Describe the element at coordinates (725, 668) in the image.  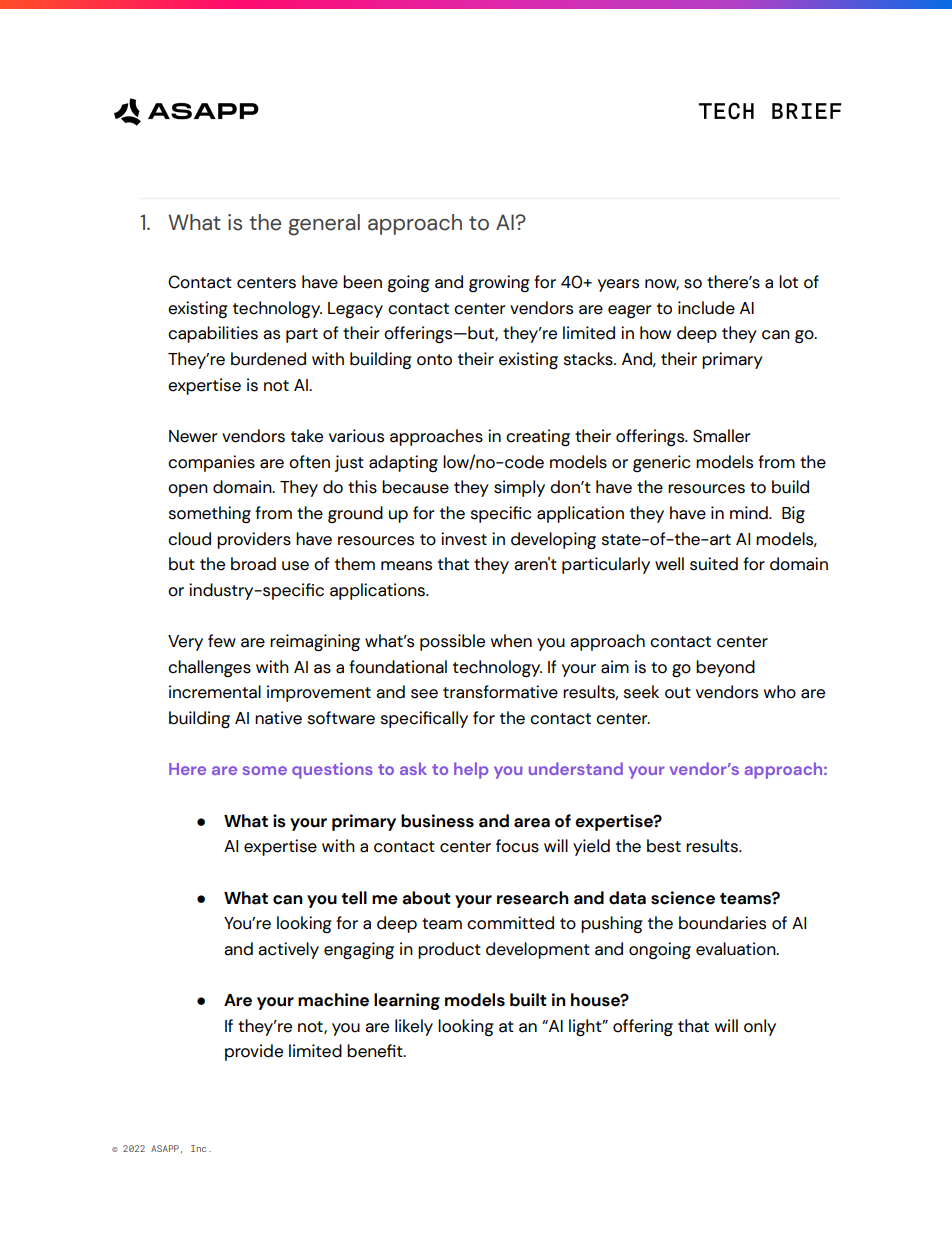
I see `beyond` at that location.
